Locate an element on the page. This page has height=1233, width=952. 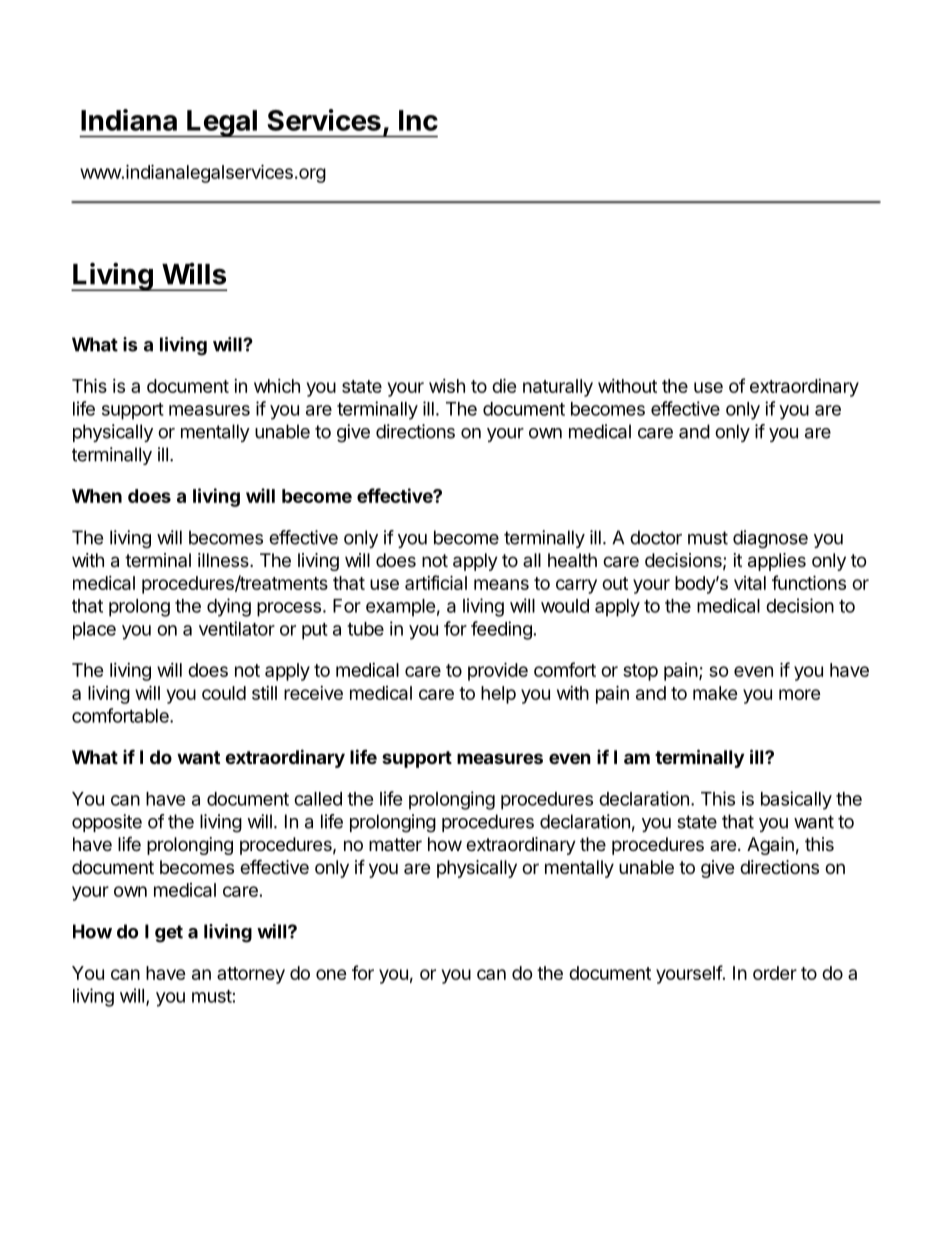
wish is located at coordinates (447, 386).
